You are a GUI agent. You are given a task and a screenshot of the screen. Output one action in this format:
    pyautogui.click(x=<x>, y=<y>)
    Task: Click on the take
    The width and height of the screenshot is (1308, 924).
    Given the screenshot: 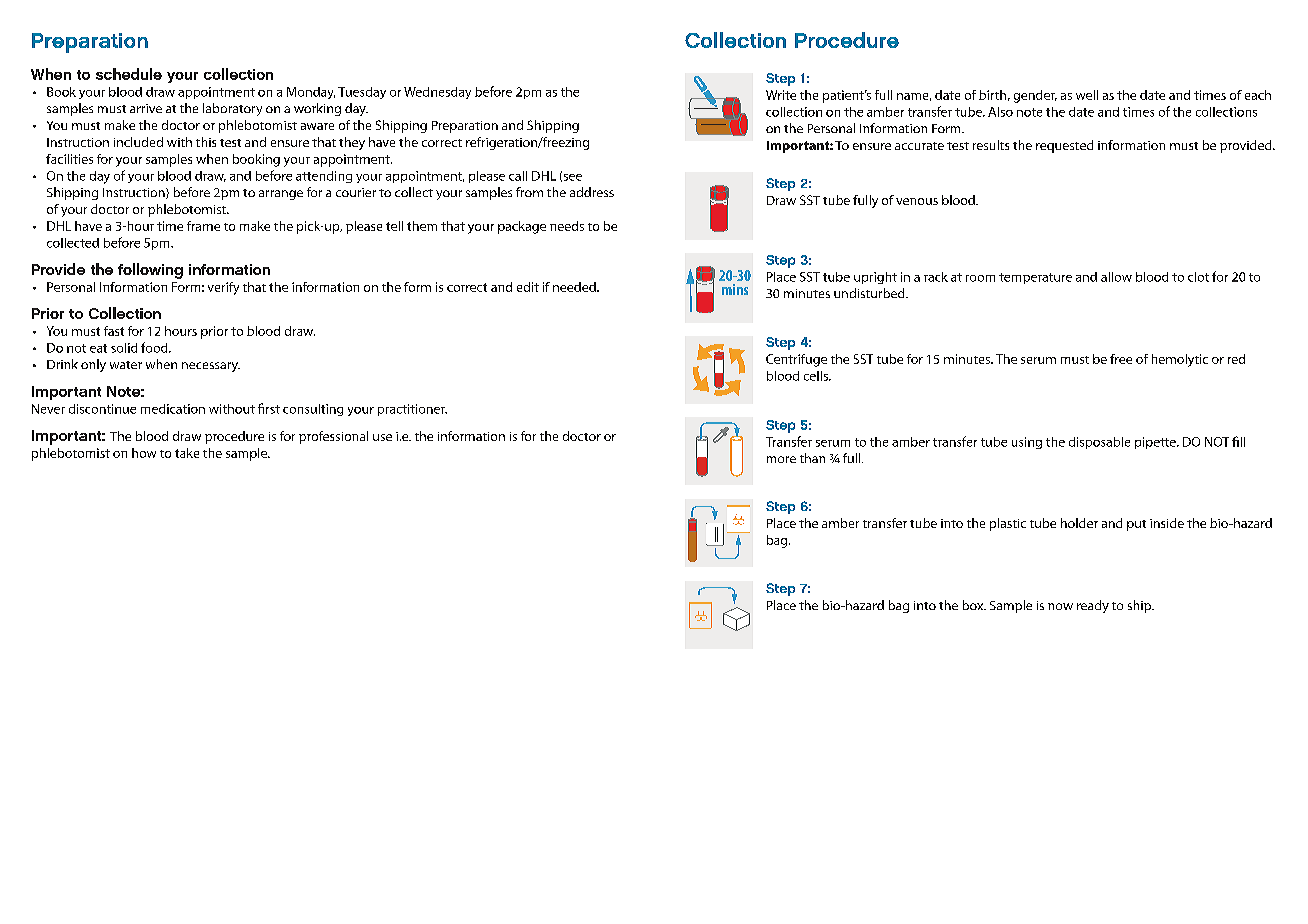 What is the action you would take?
    pyautogui.click(x=187, y=453)
